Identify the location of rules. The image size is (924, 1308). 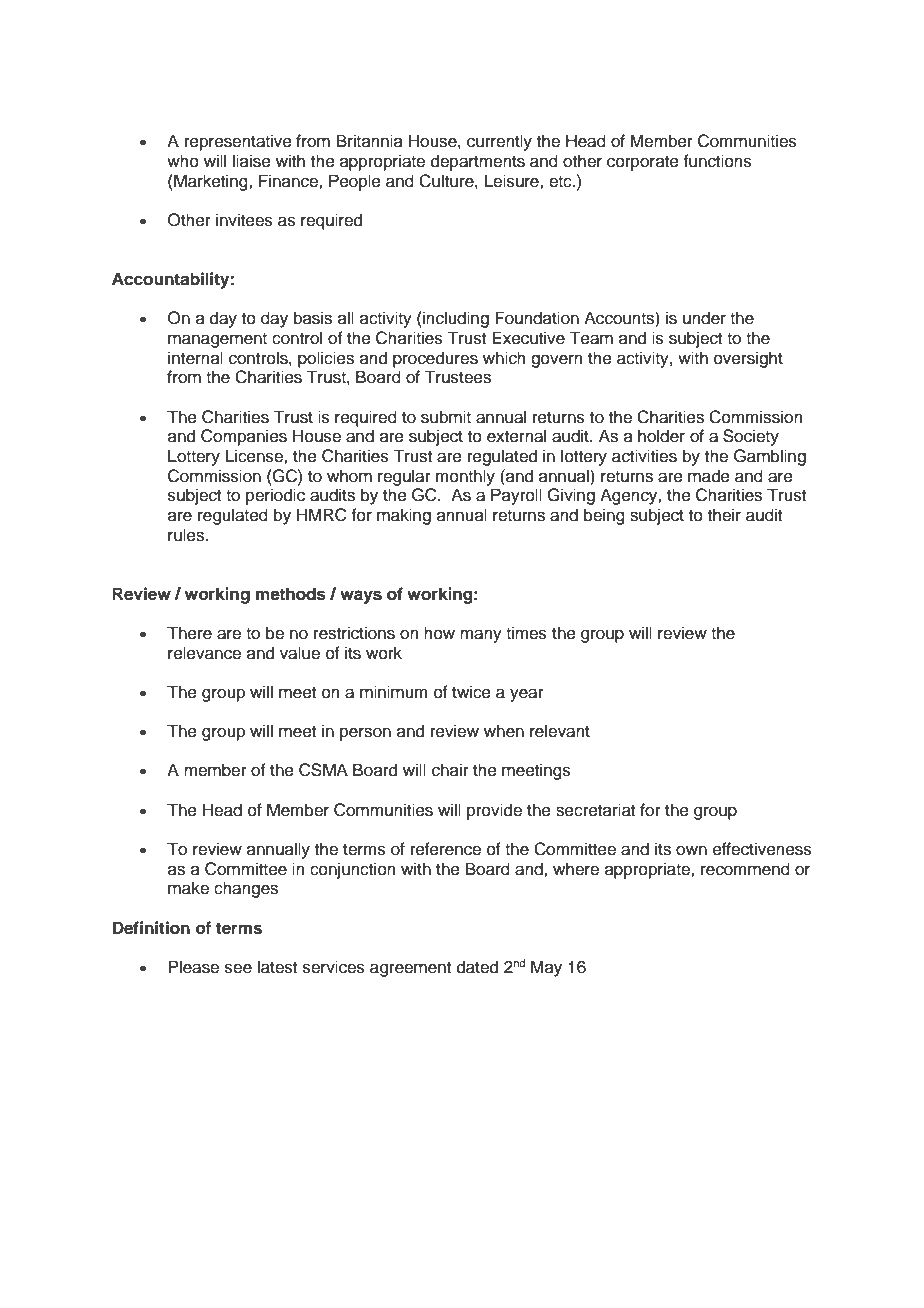
(187, 535).
